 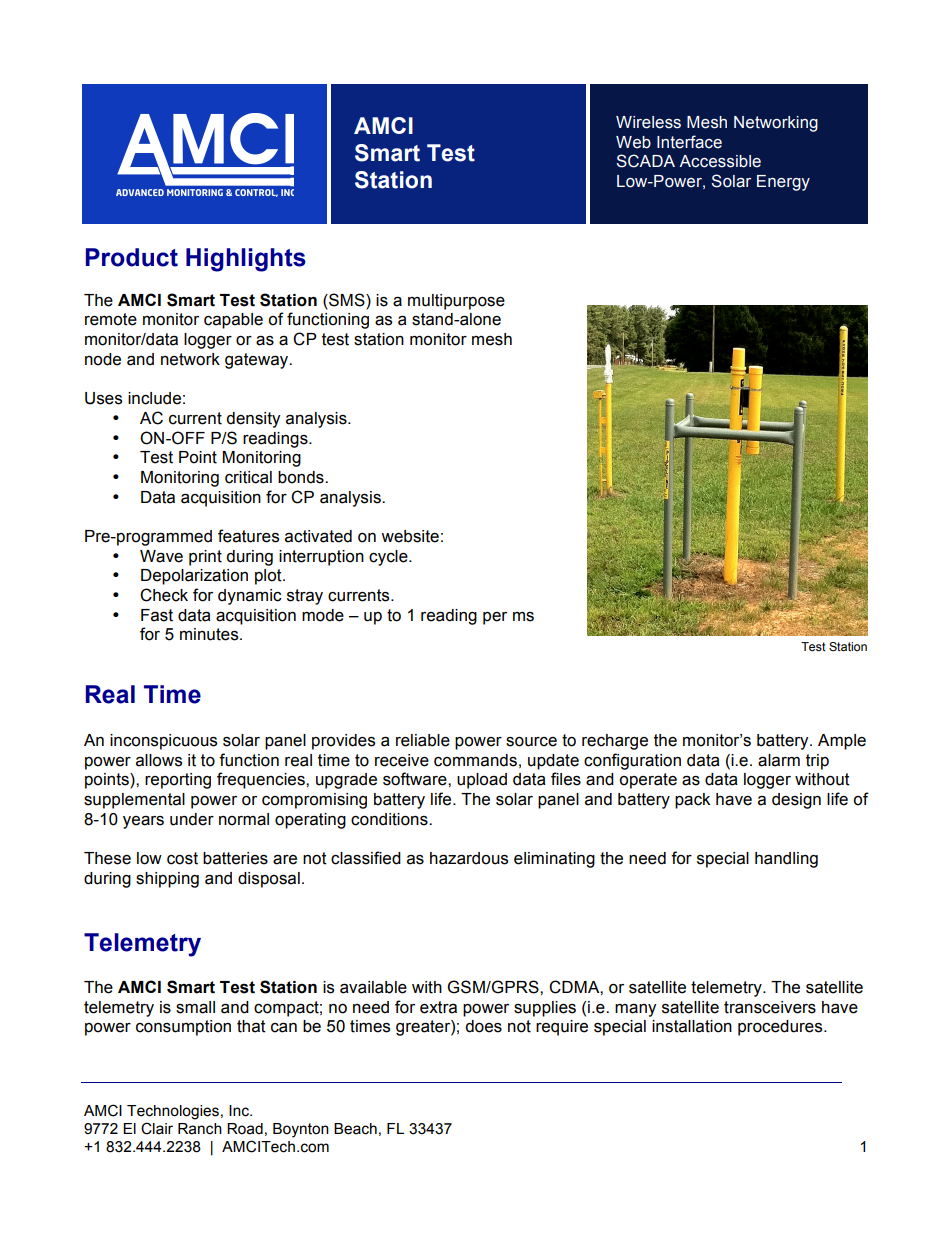 What do you see at coordinates (163, 742) in the page?
I see `inconspicuous` at bounding box center [163, 742].
